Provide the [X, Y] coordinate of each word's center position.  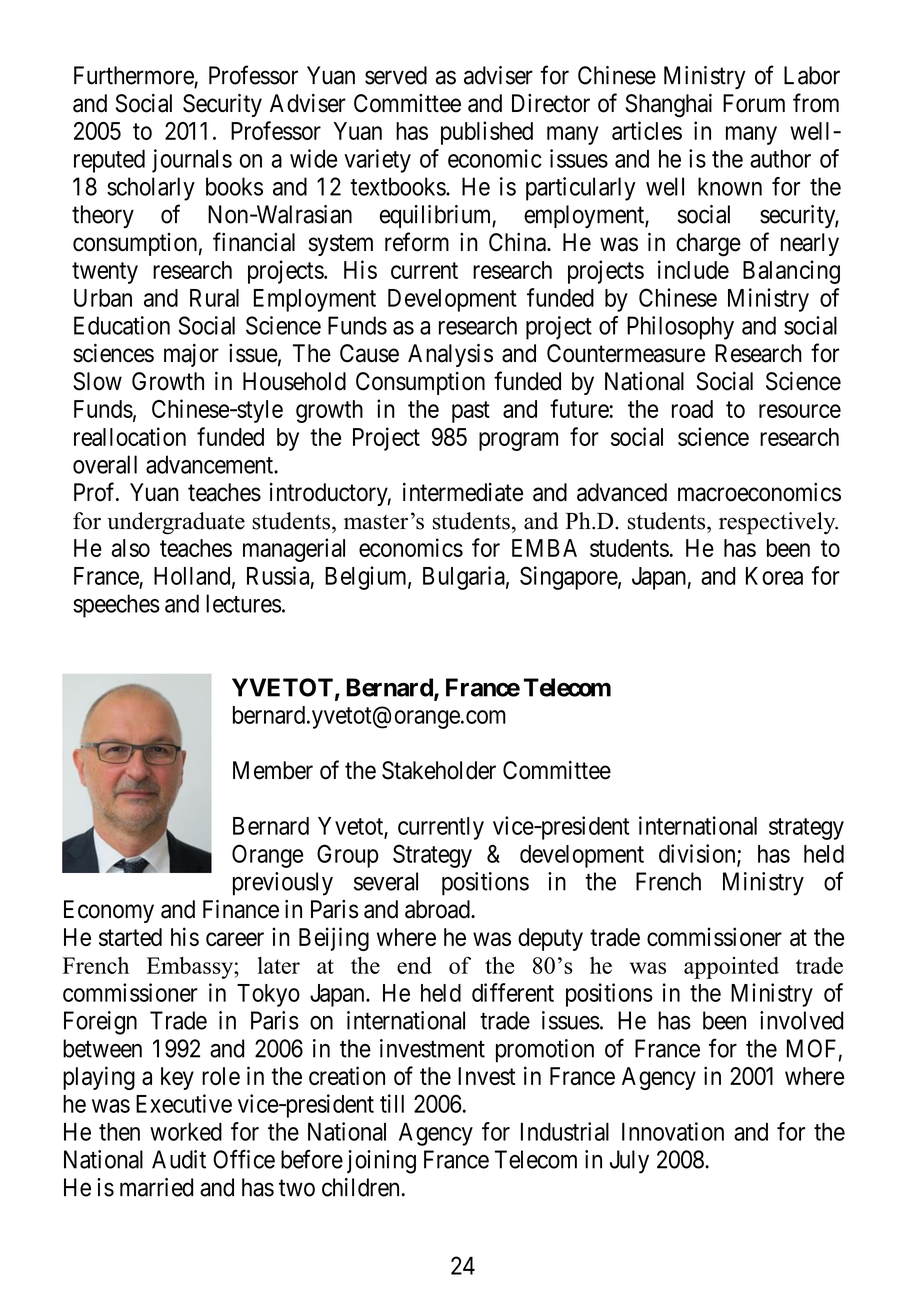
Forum [754, 103]
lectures [243, 603]
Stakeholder [439, 770]
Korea [774, 576]
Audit [179, 1159]
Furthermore [134, 75]
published [487, 133]
